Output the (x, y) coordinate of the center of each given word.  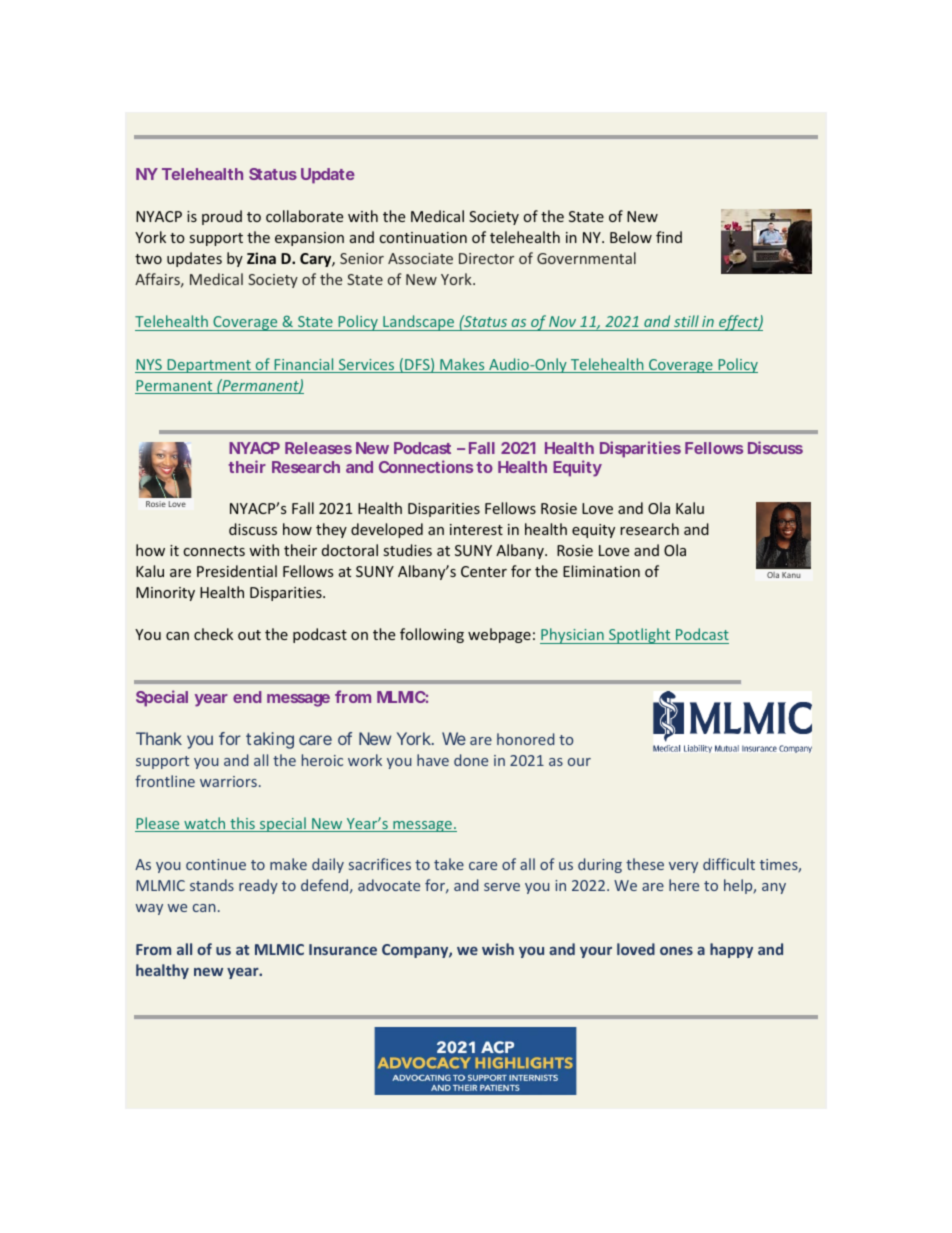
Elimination (601, 571)
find (669, 237)
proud (222, 217)
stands (212, 885)
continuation (423, 237)
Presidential (237, 571)
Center (484, 571)
